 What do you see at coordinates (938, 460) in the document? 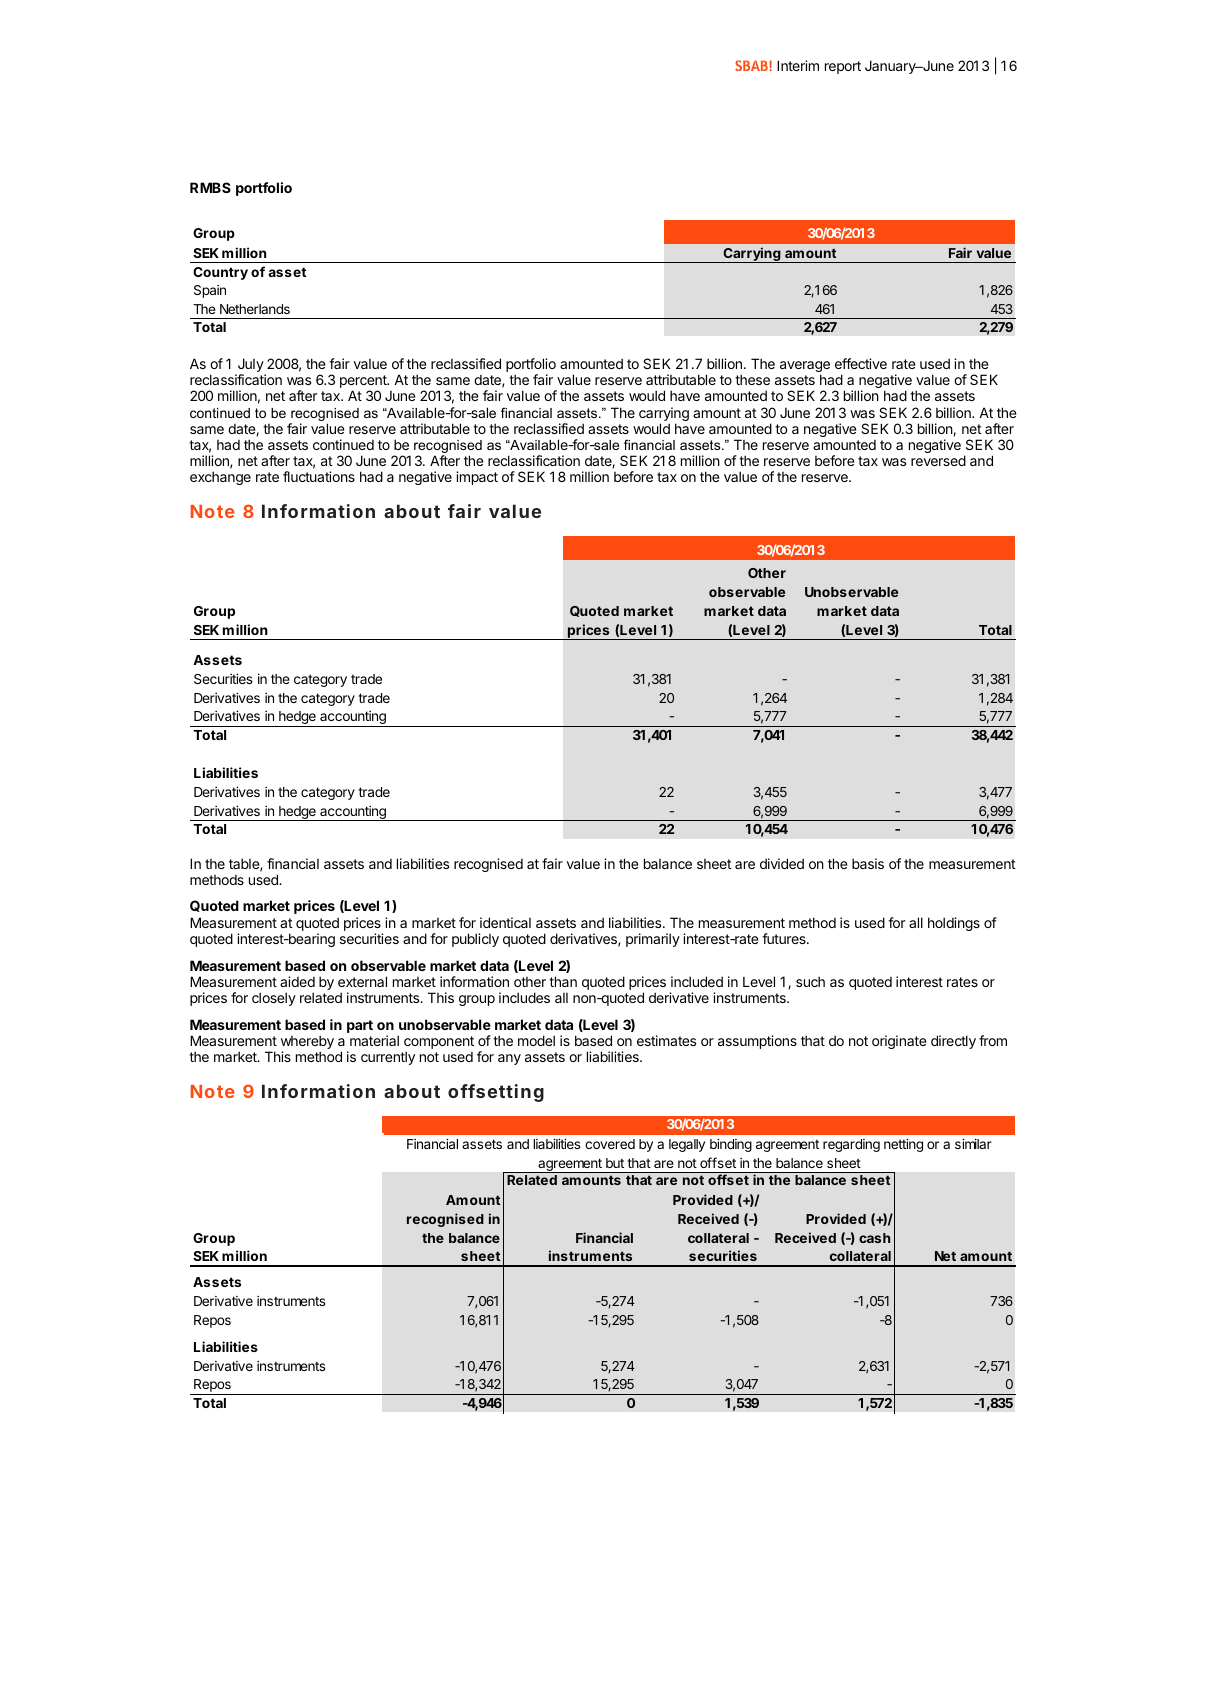
I see `reversed` at bounding box center [938, 460].
